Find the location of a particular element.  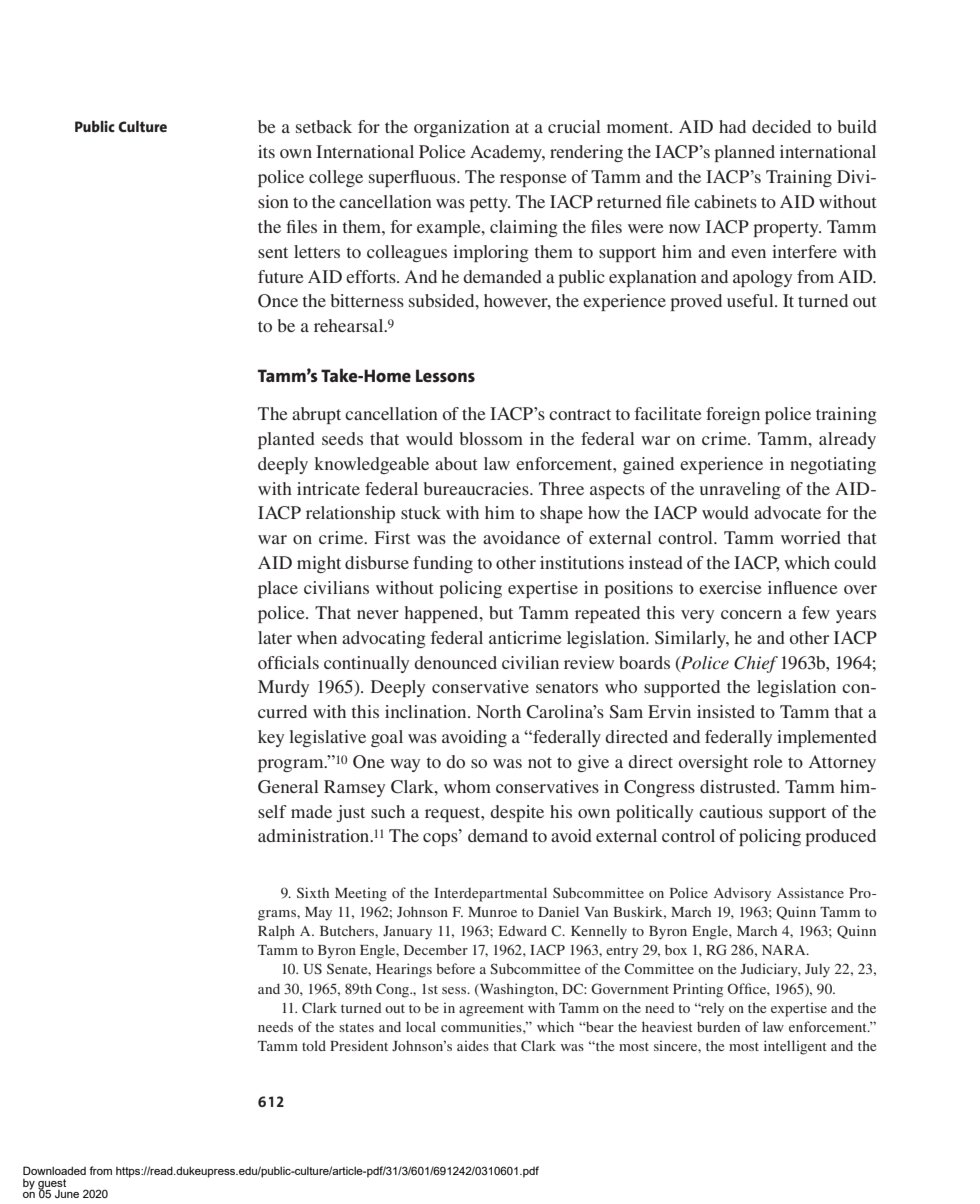

Lessons is located at coordinates (445, 375).
